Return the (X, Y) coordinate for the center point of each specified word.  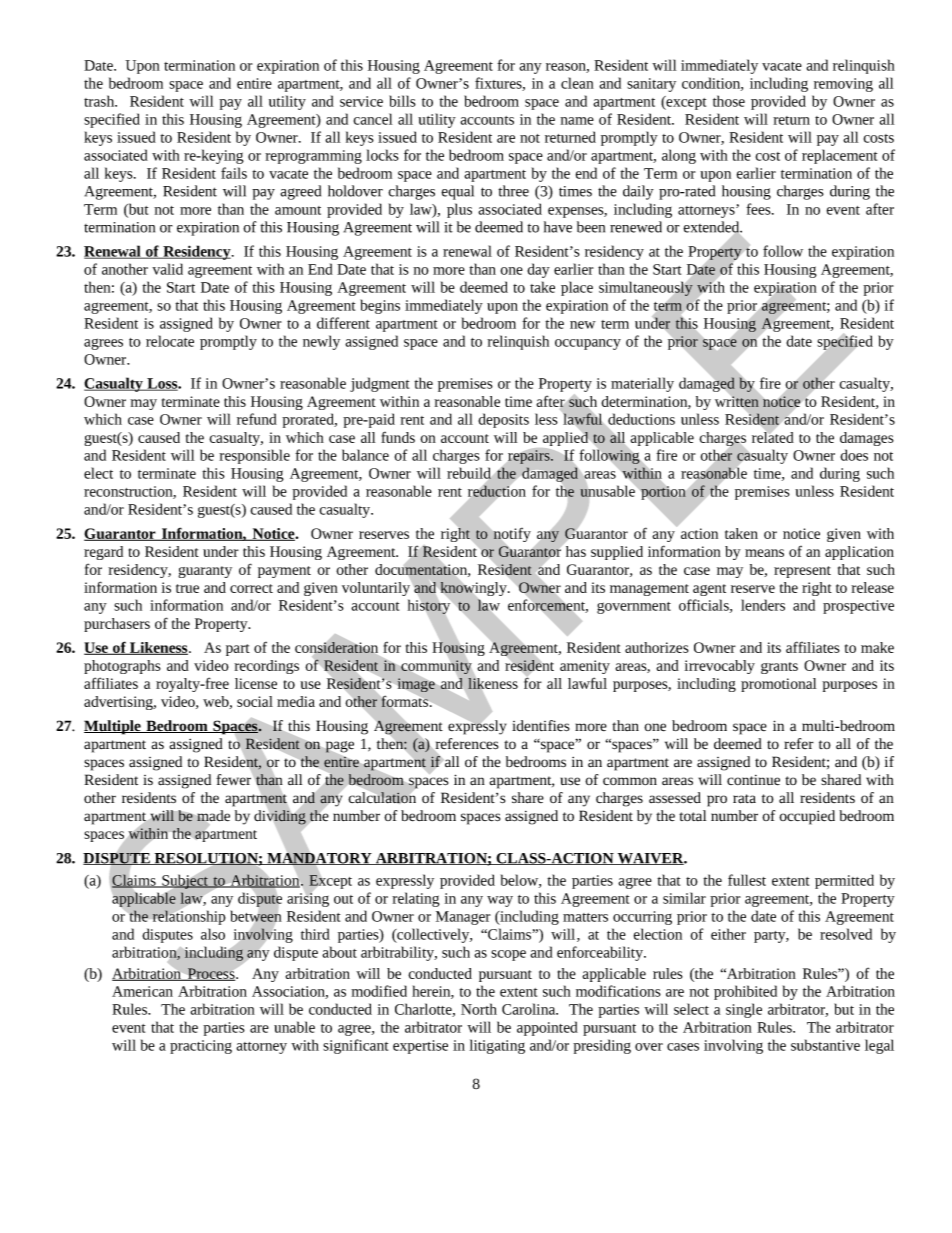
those (729, 101)
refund (257, 419)
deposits (503, 420)
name (577, 121)
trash (100, 101)
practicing (201, 1047)
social (255, 701)
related (773, 436)
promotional (778, 685)
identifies (540, 726)
